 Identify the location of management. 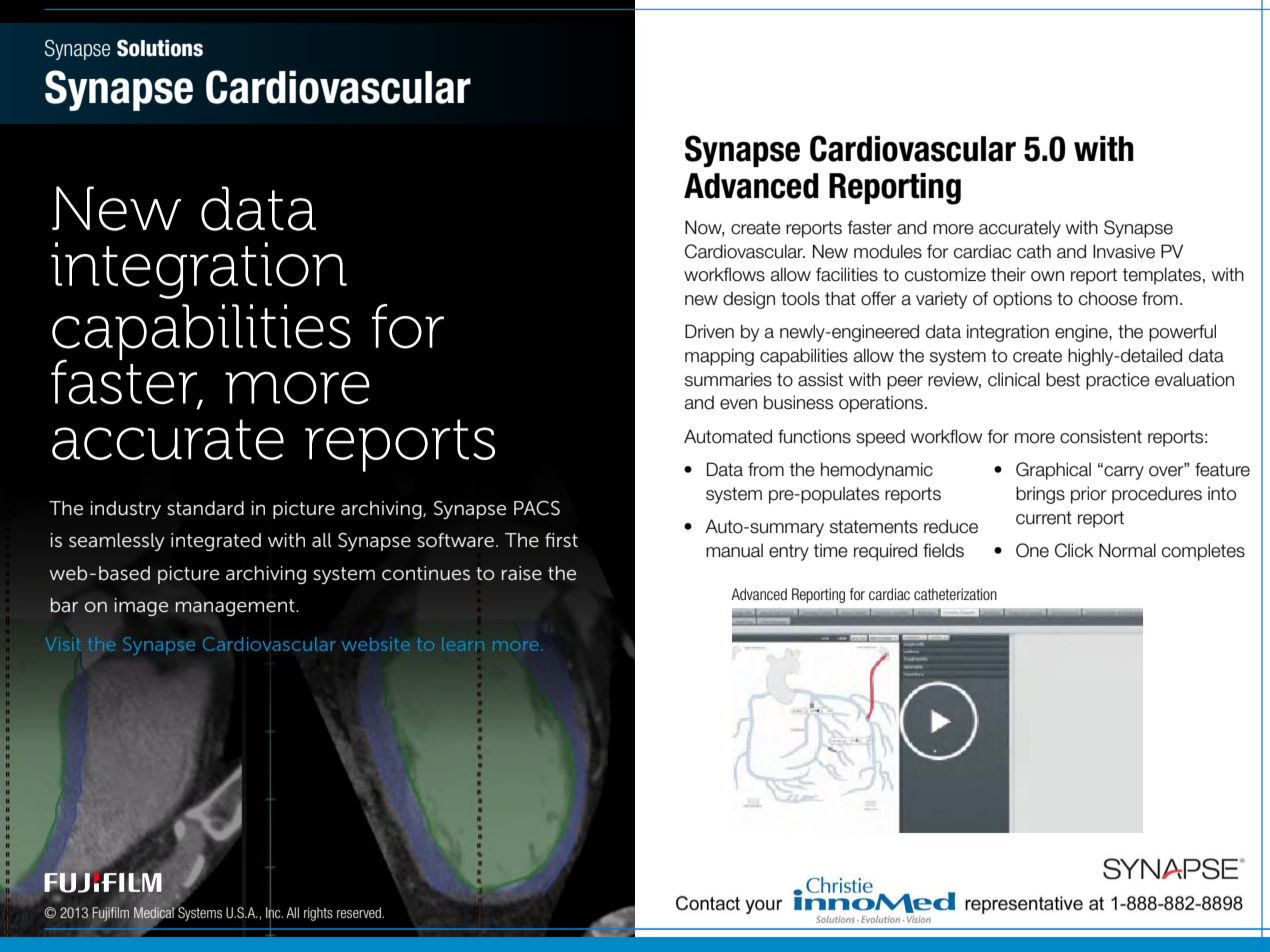
(236, 607).
